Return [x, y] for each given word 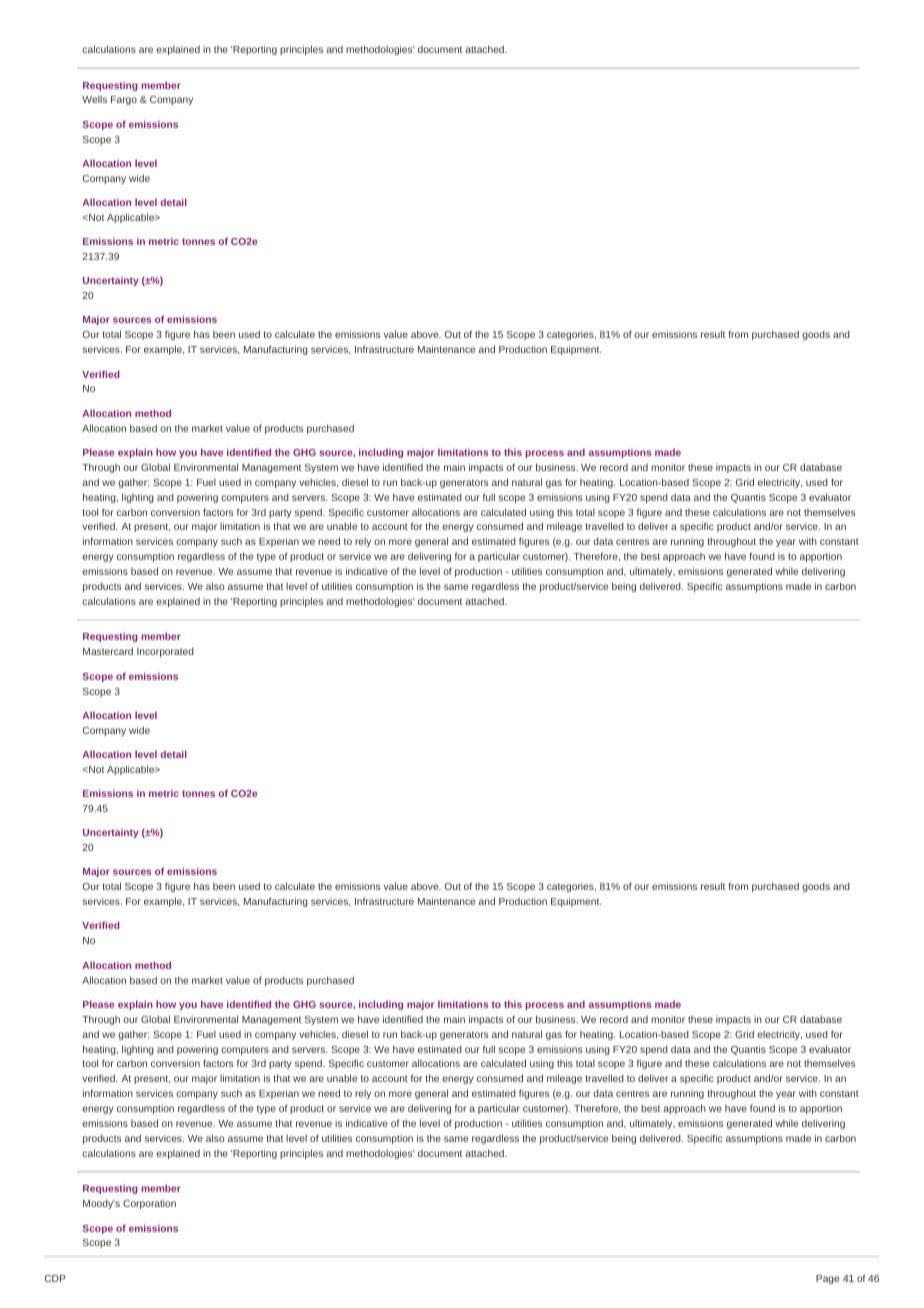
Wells [94, 99]
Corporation [149, 1204]
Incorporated [165, 652]
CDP [55, 1278]
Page [827, 1279]
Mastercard [108, 651]
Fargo [124, 100]
